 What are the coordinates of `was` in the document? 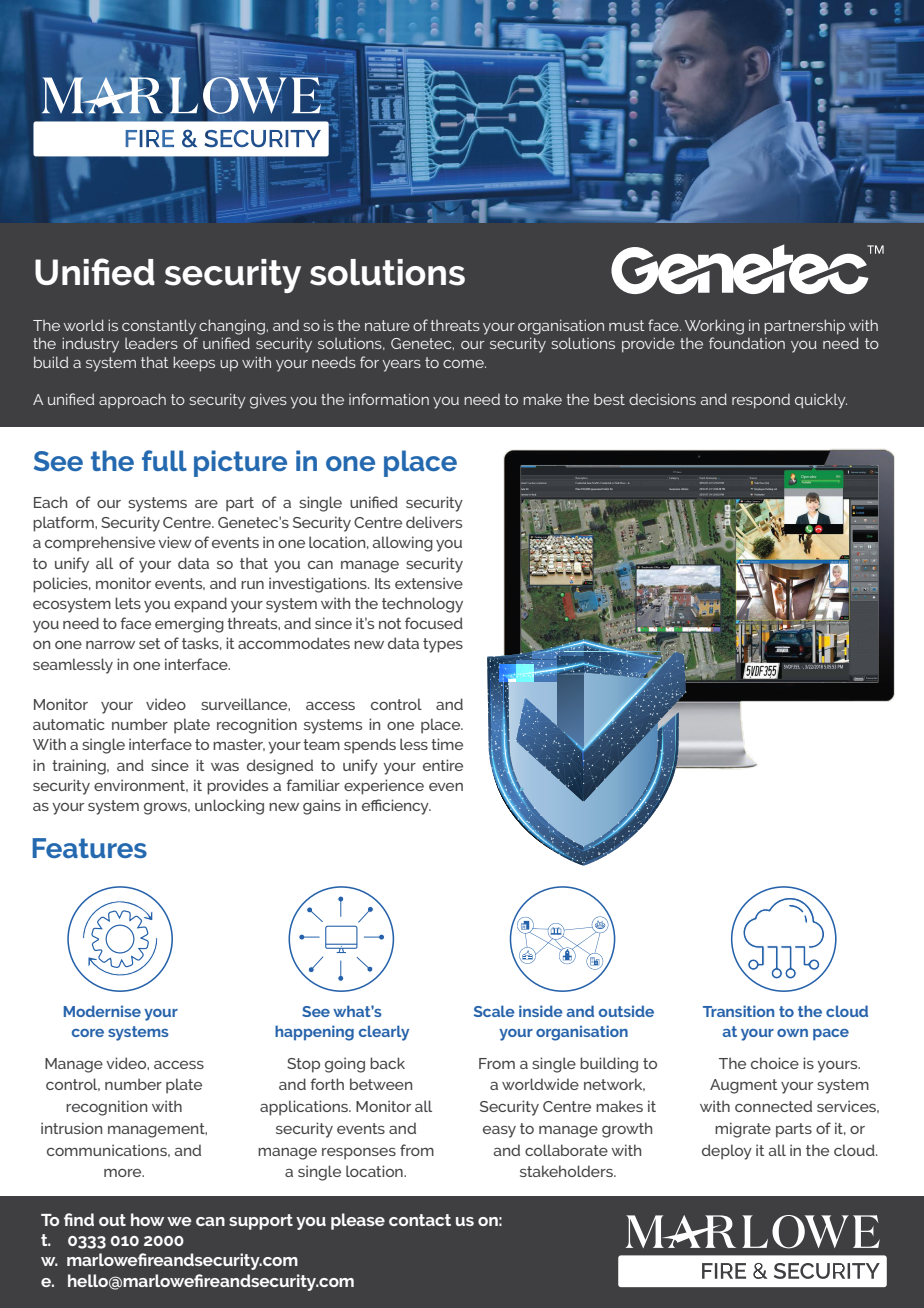 It's located at (225, 767).
